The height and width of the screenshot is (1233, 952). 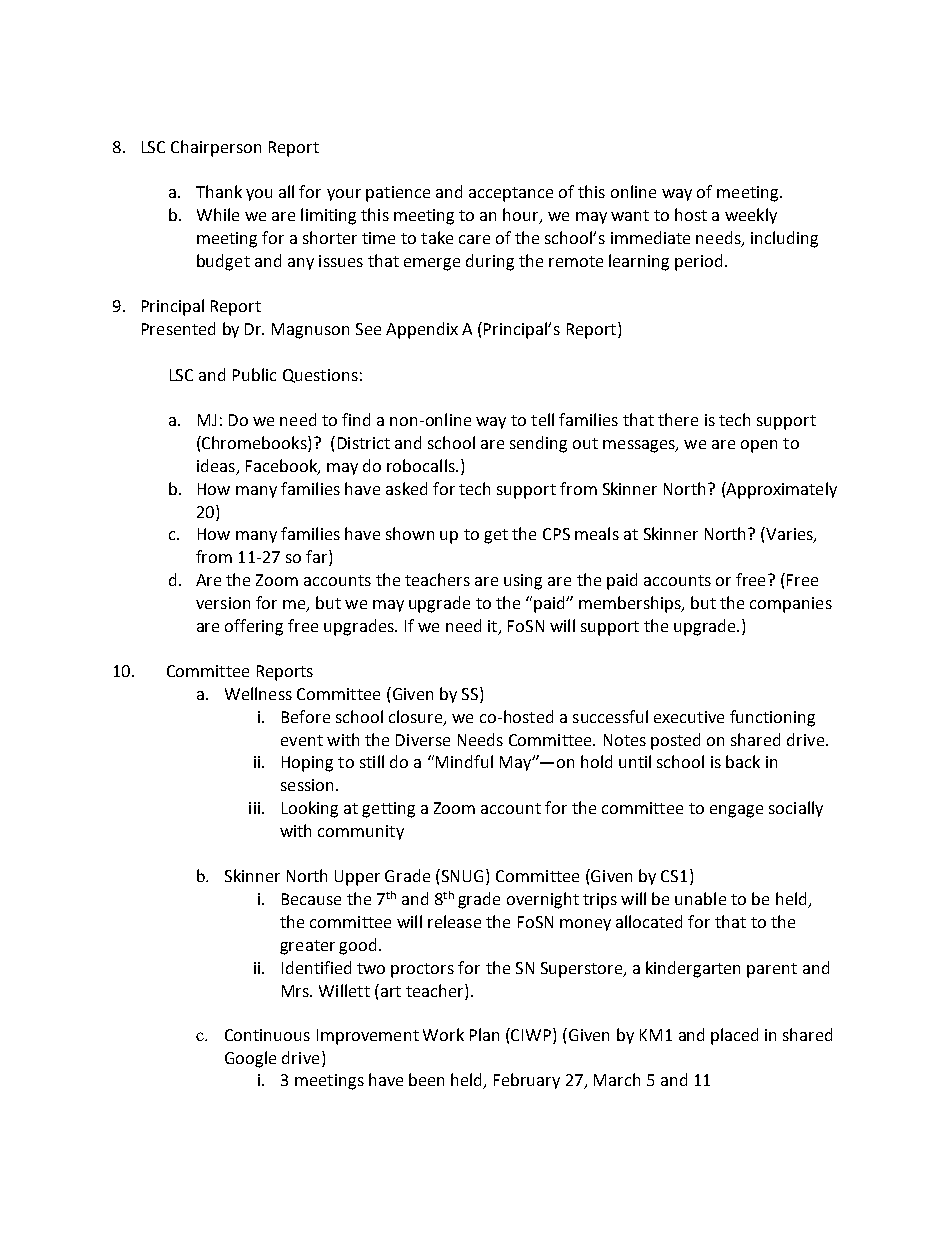 What do you see at coordinates (511, 194) in the screenshot?
I see `acceptance` at bounding box center [511, 194].
